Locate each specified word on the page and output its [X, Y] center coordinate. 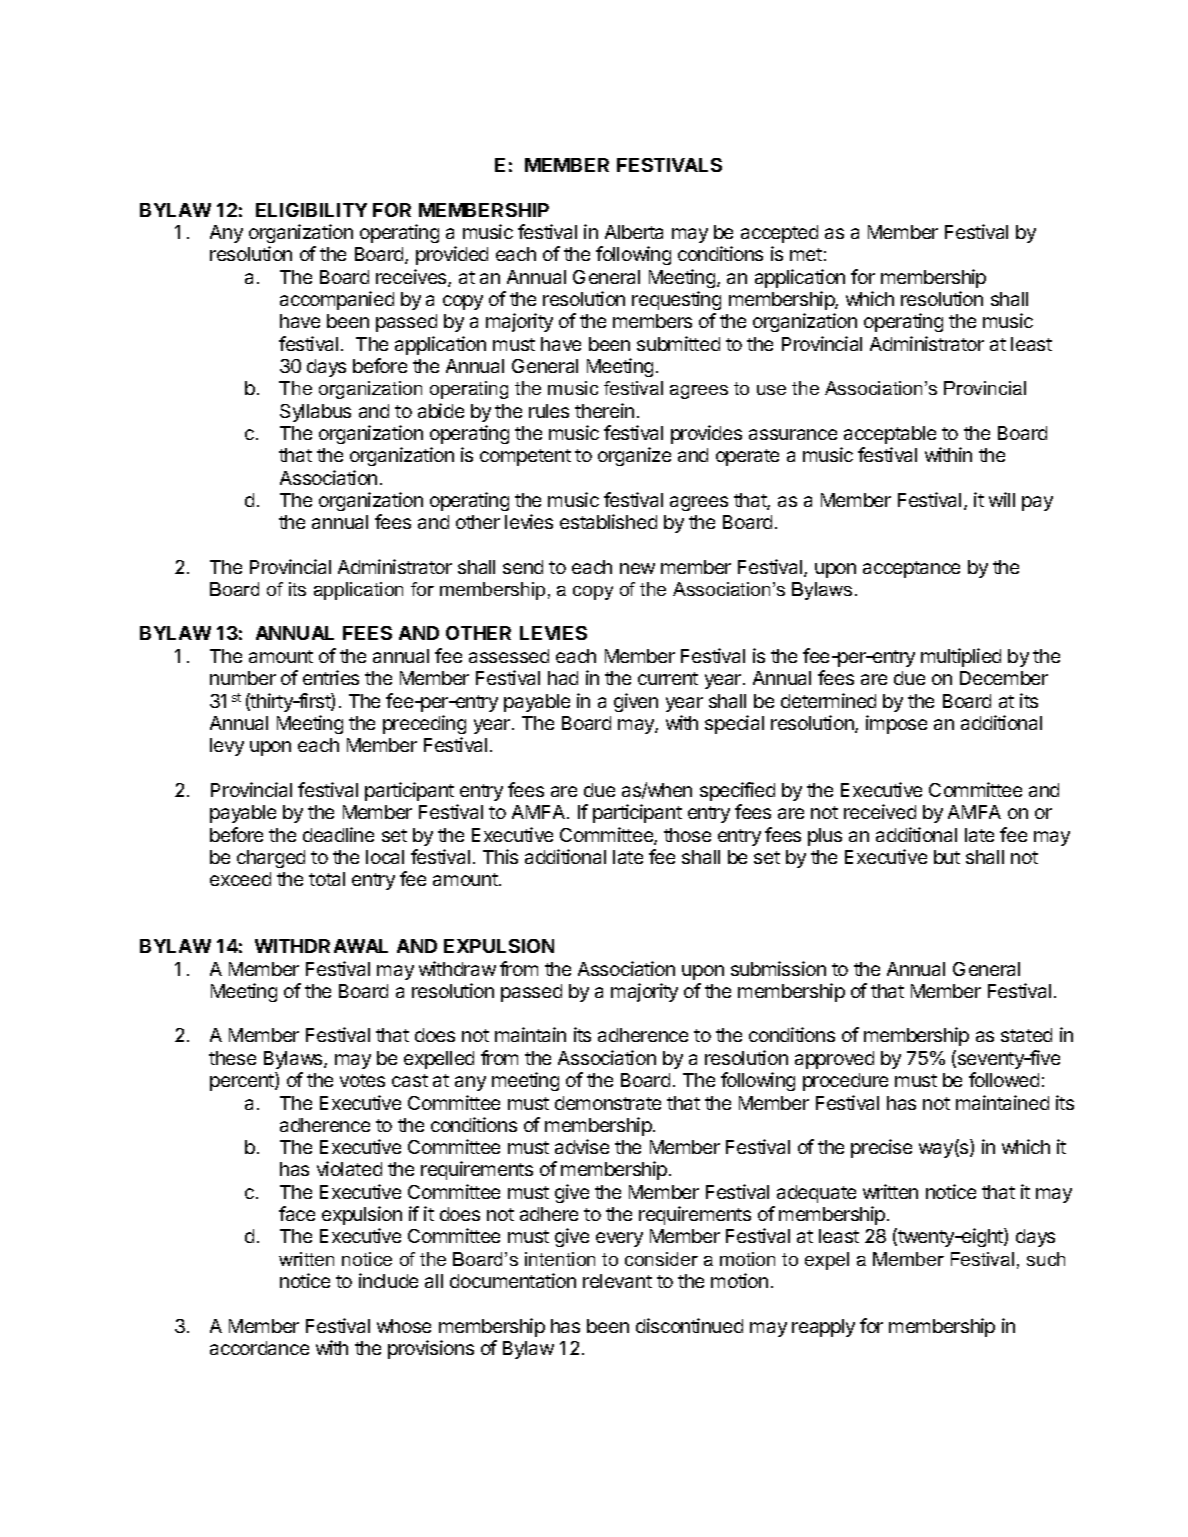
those [687, 835]
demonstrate [608, 1103]
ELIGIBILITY [311, 210]
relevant [617, 1281]
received [880, 811]
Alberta [634, 232]
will [1002, 499]
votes [362, 1080]
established [608, 521]
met [806, 254]
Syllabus [315, 413]
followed [1004, 1079]
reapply [823, 1328]
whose [404, 1326]
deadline [338, 834]
